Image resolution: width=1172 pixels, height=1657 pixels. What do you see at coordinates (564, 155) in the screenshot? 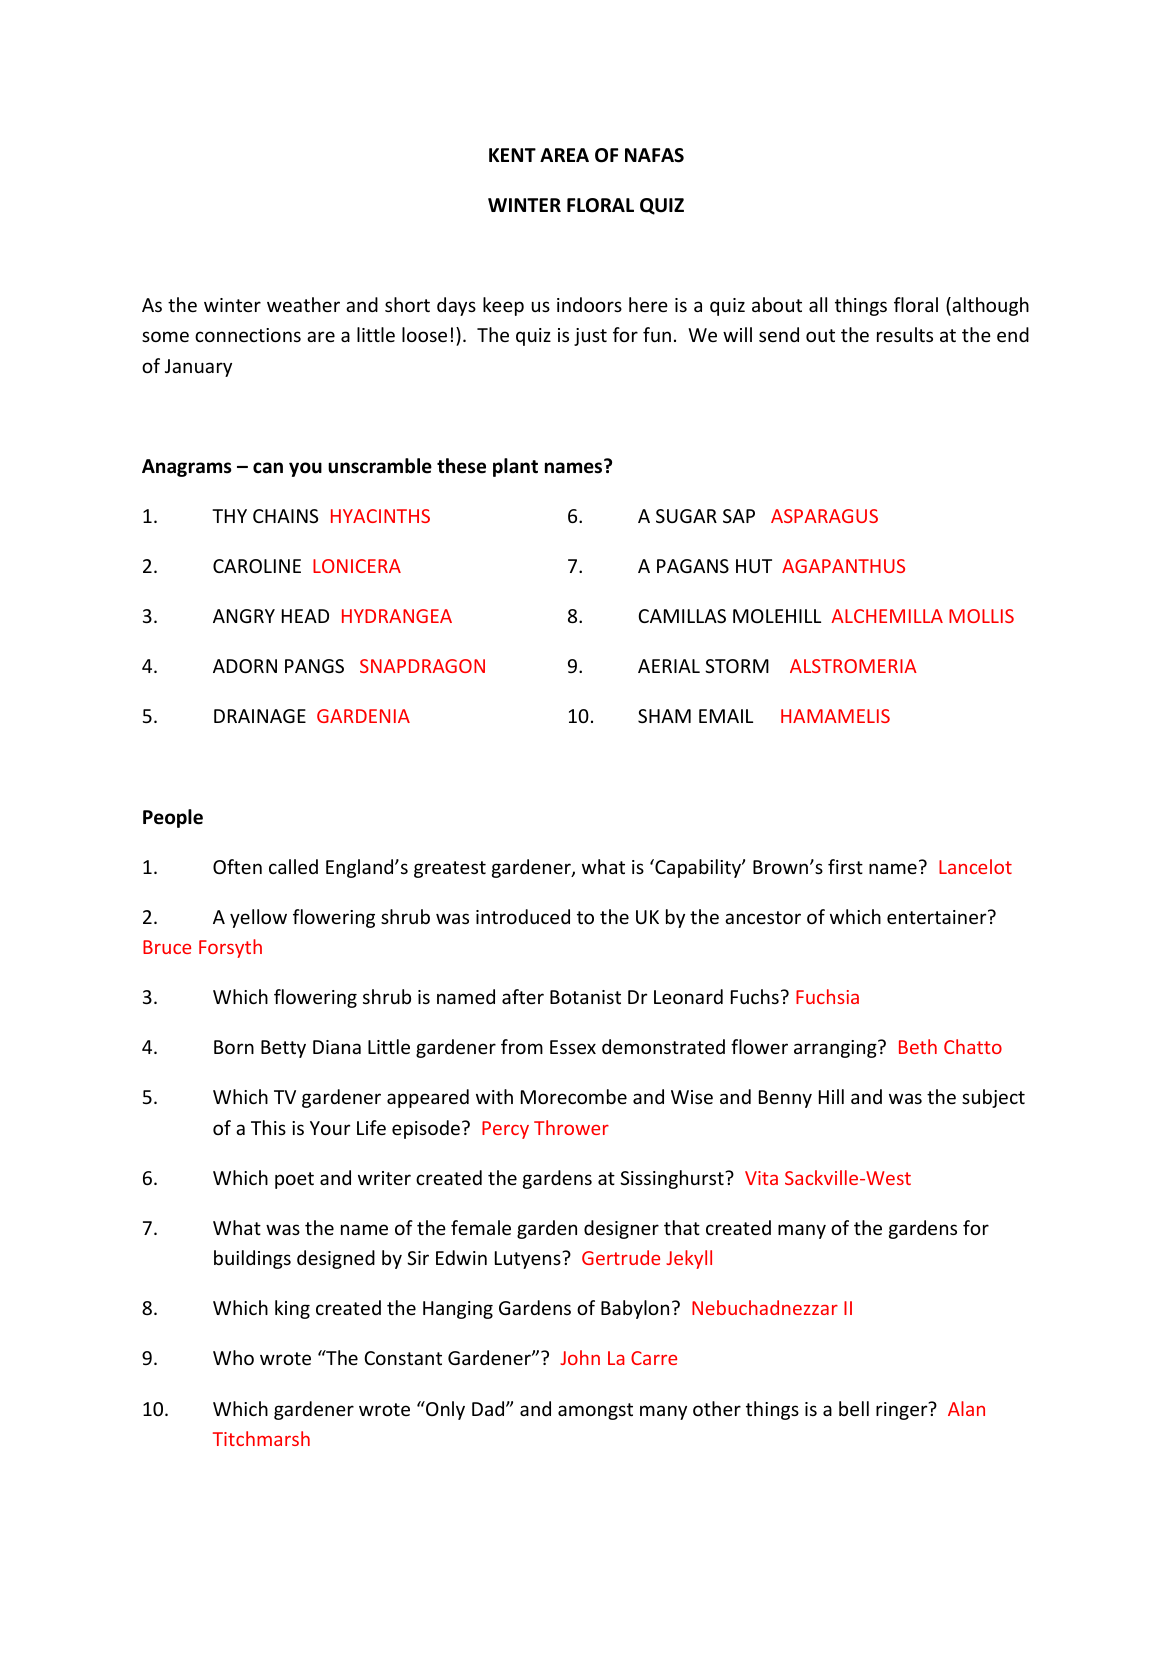
I see `AREA` at bounding box center [564, 155].
